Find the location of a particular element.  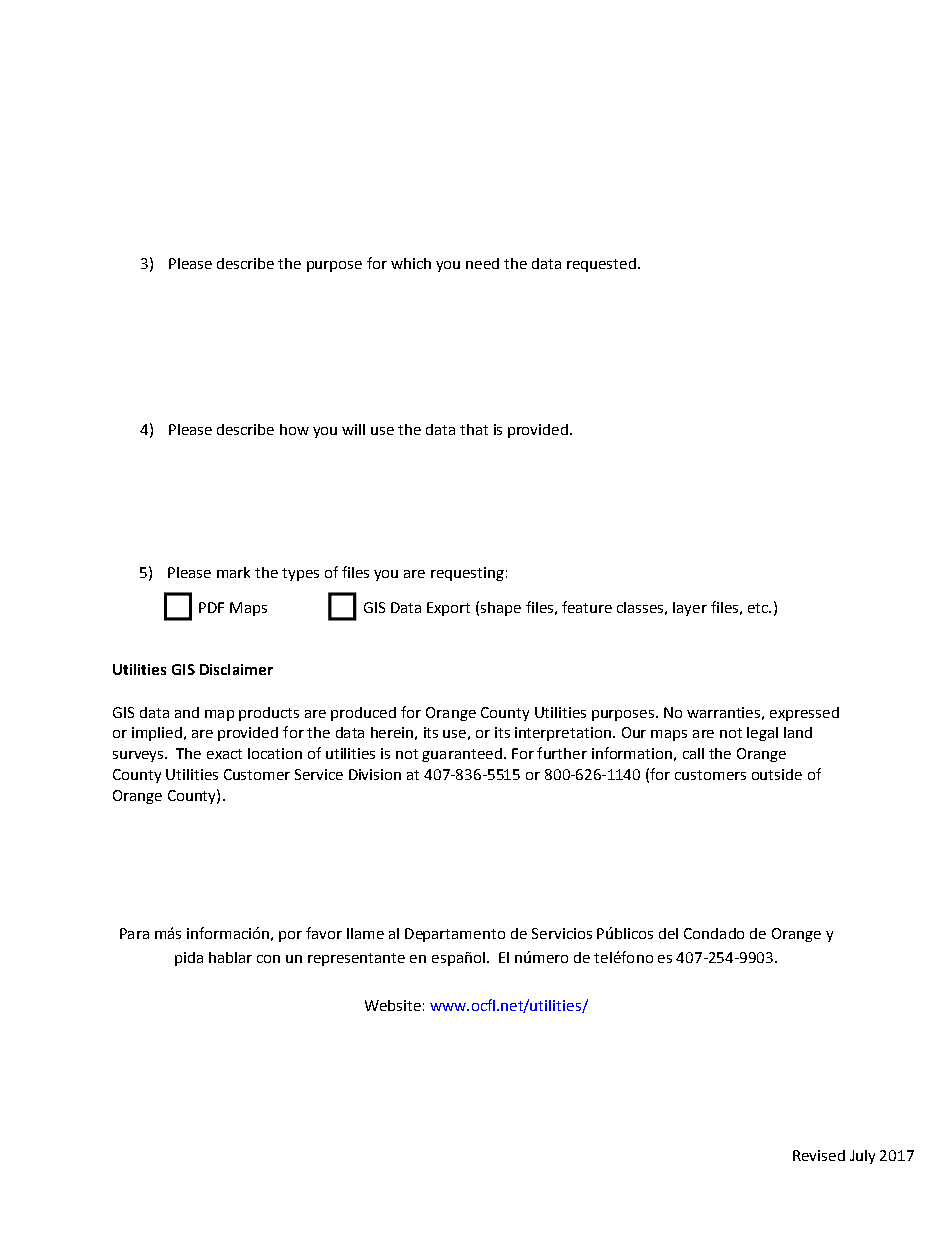

expressed is located at coordinates (804, 714).
